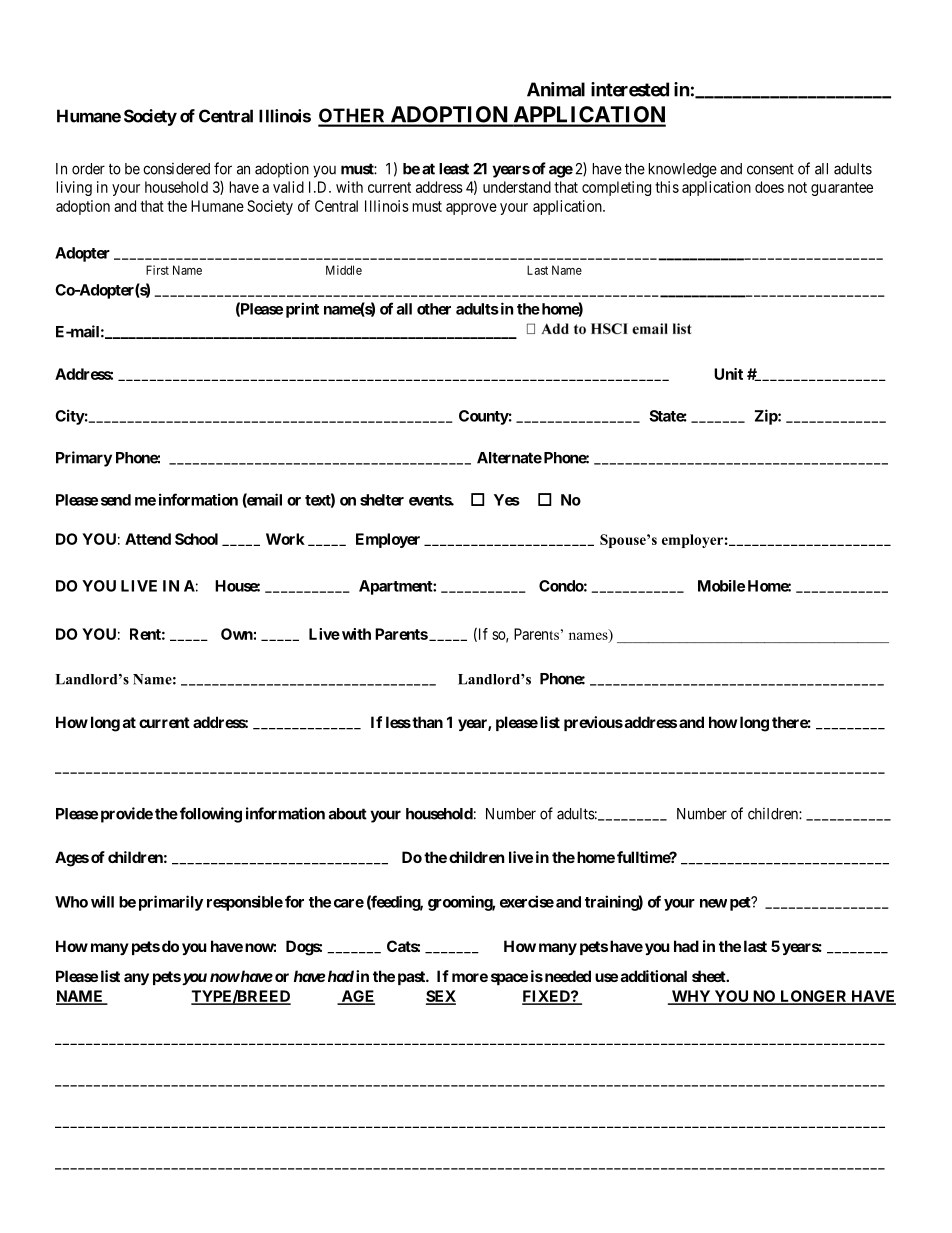  Describe the element at coordinates (382, 500) in the image. I see `shelter` at that location.
